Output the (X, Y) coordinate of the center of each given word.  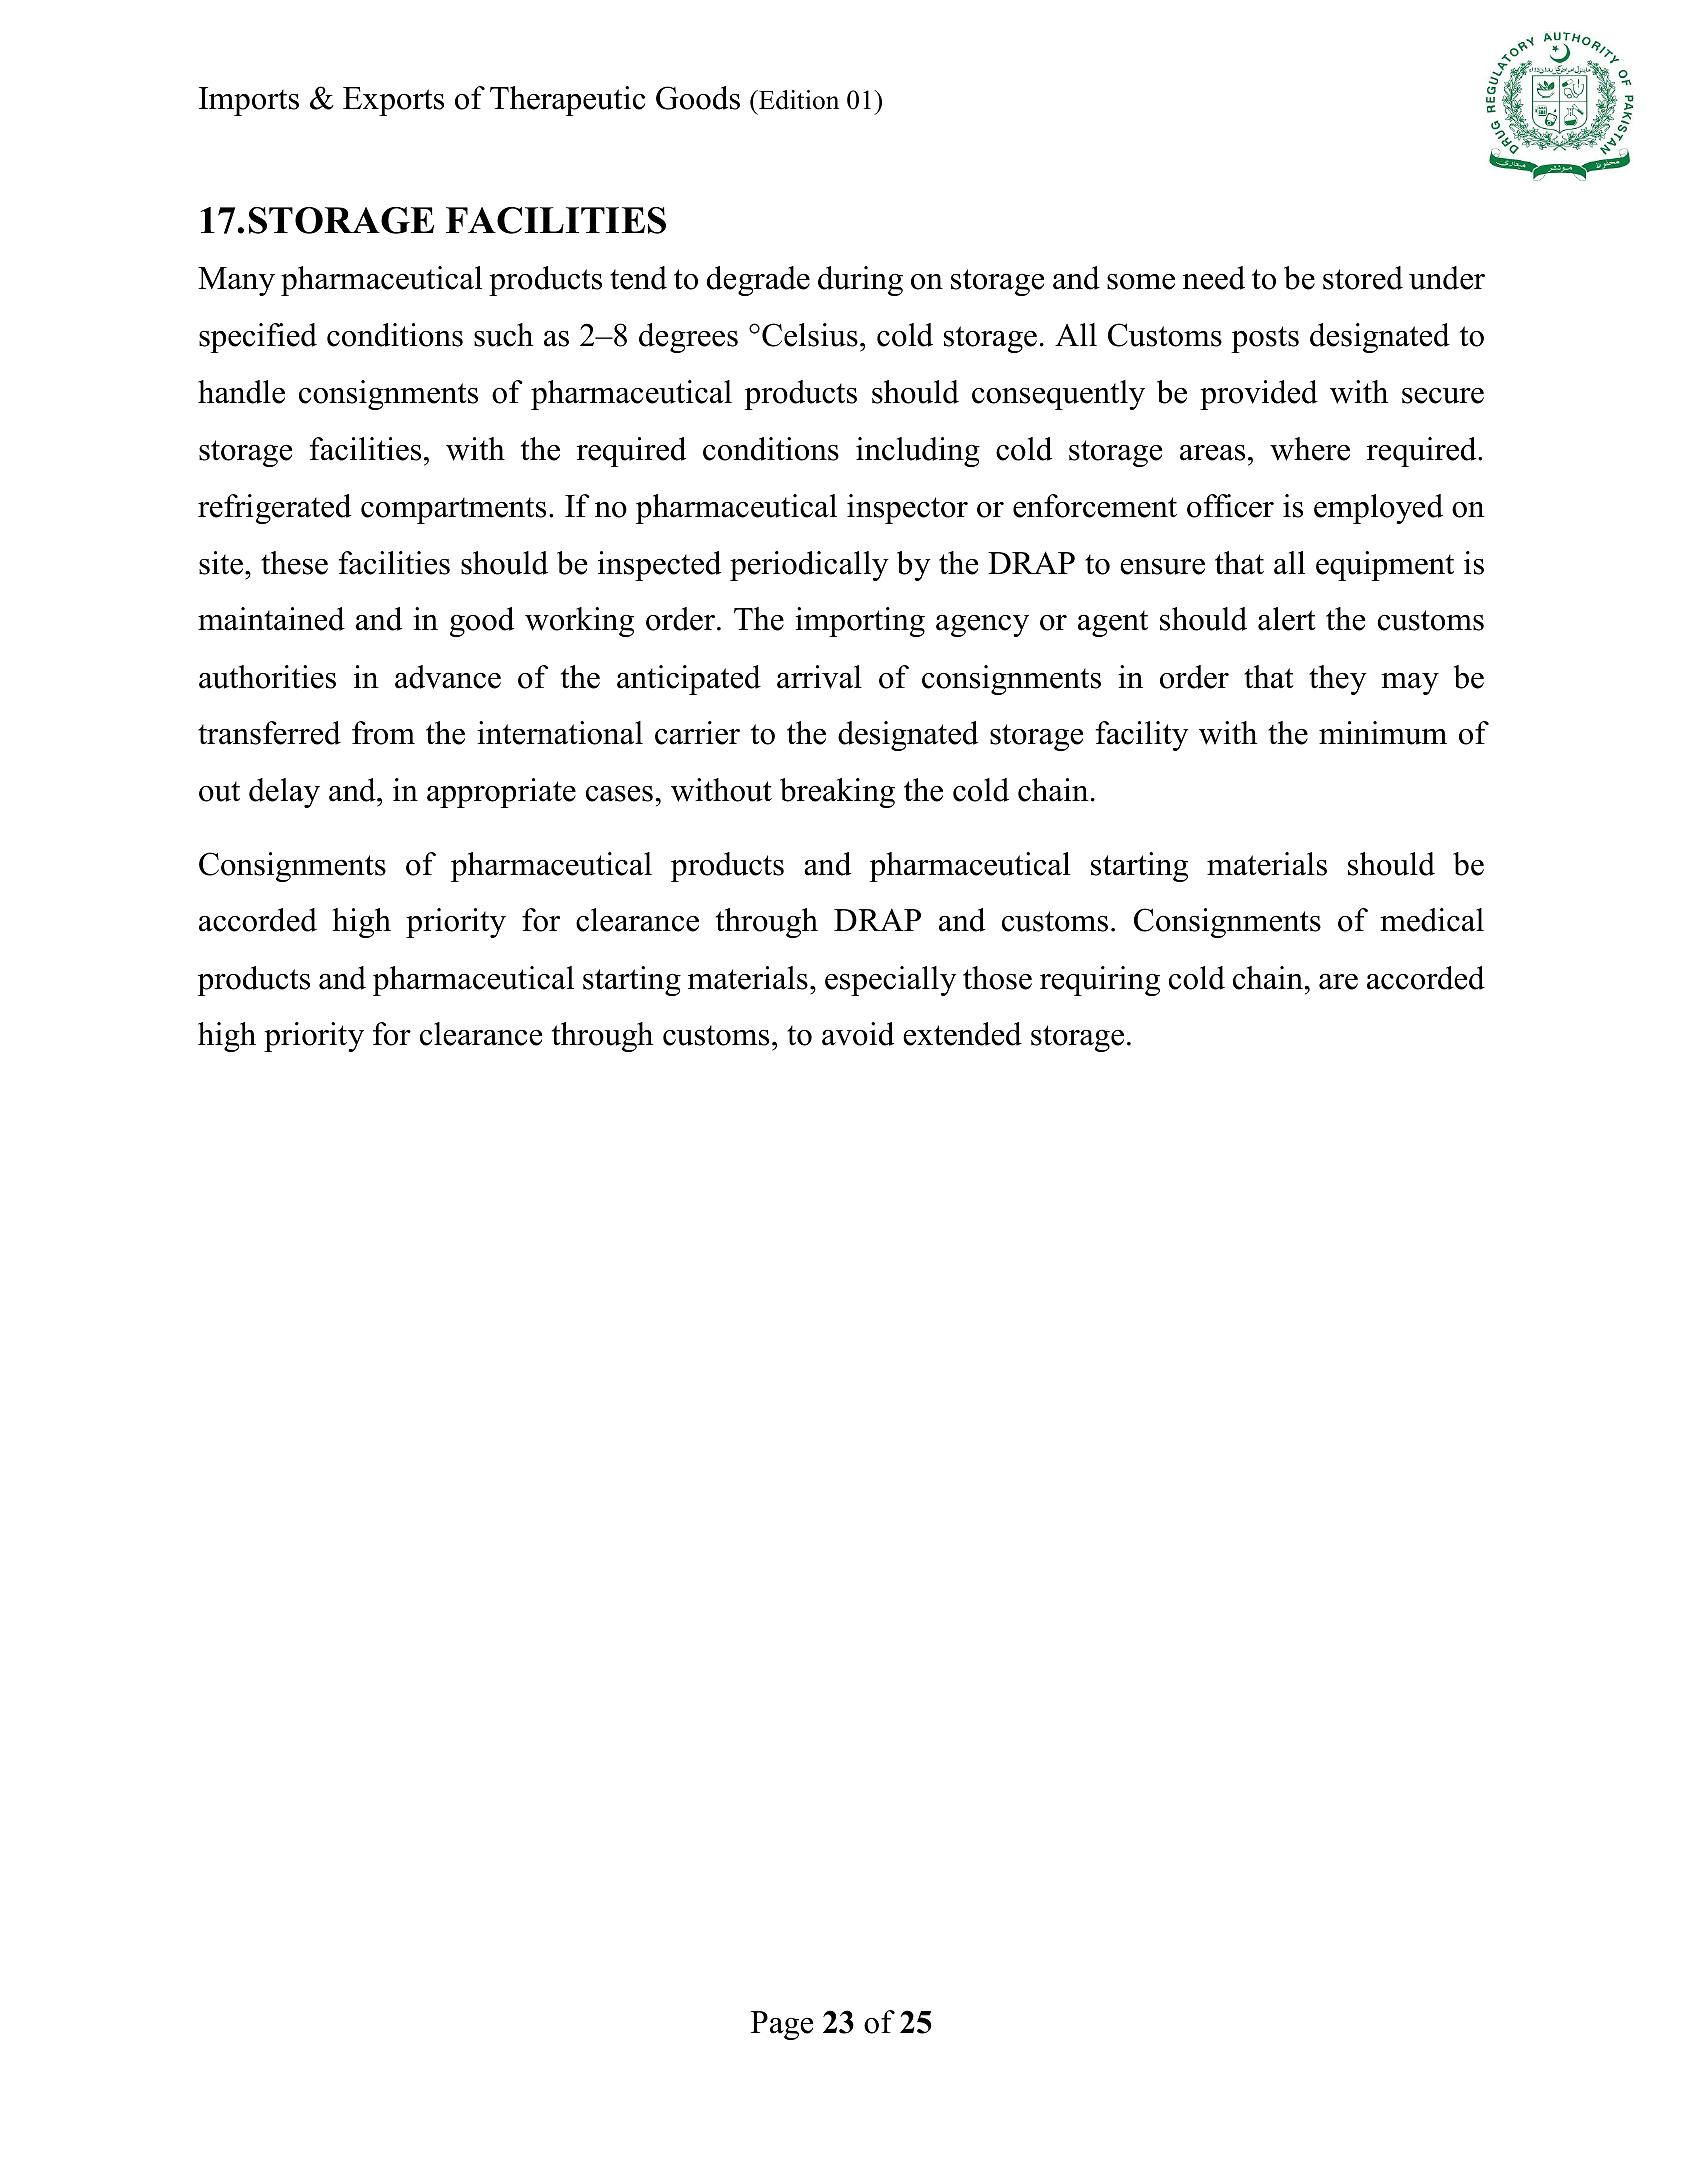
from (383, 733)
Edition (798, 100)
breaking (837, 793)
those (997, 978)
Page (782, 2025)
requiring (1100, 981)
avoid (858, 1034)
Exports (393, 101)
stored (1363, 278)
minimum (1383, 733)
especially (891, 981)
